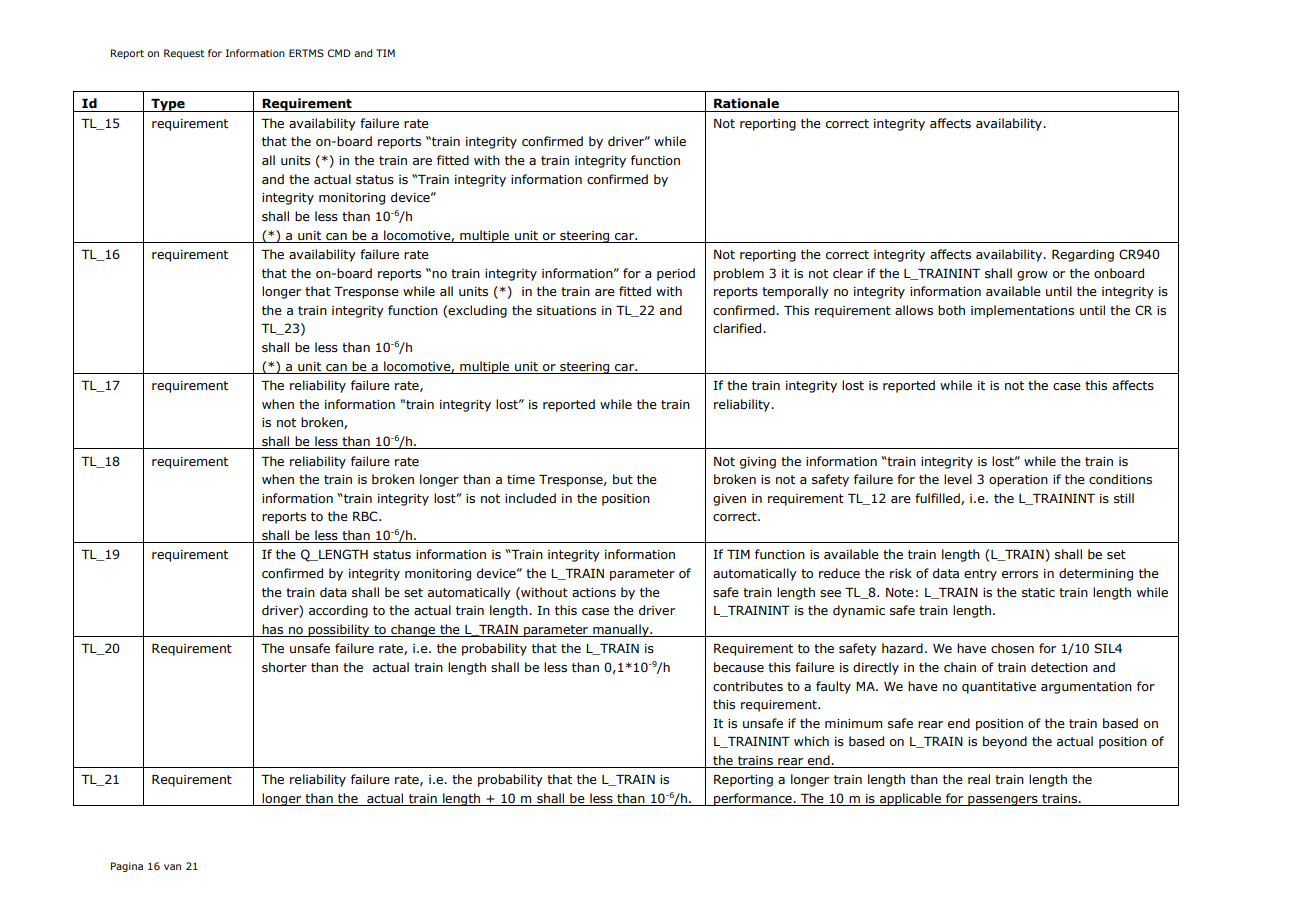  I want to click on RBC, so click(366, 516).
